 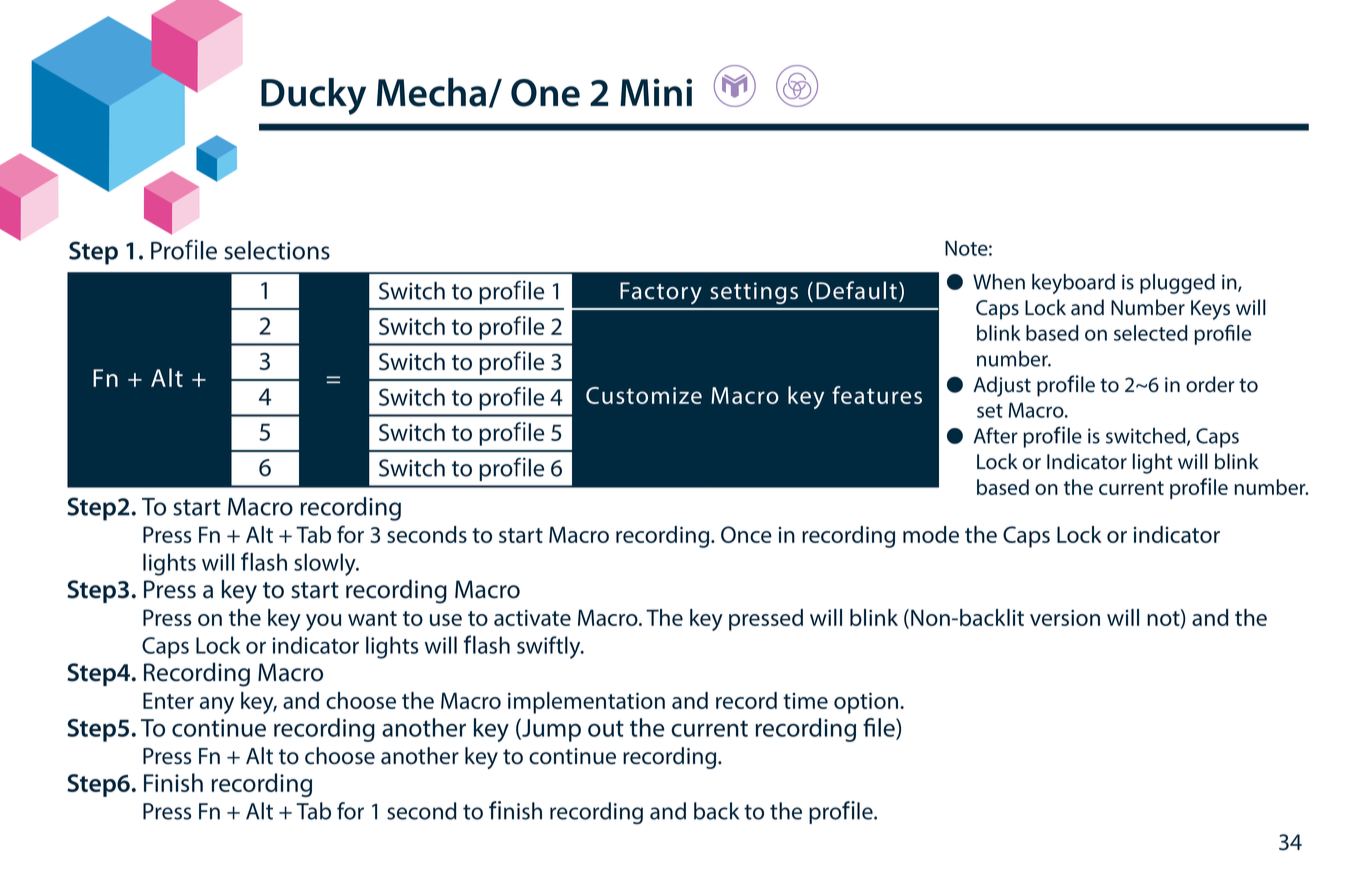 What do you see at coordinates (877, 395) in the page?
I see `features` at bounding box center [877, 395].
